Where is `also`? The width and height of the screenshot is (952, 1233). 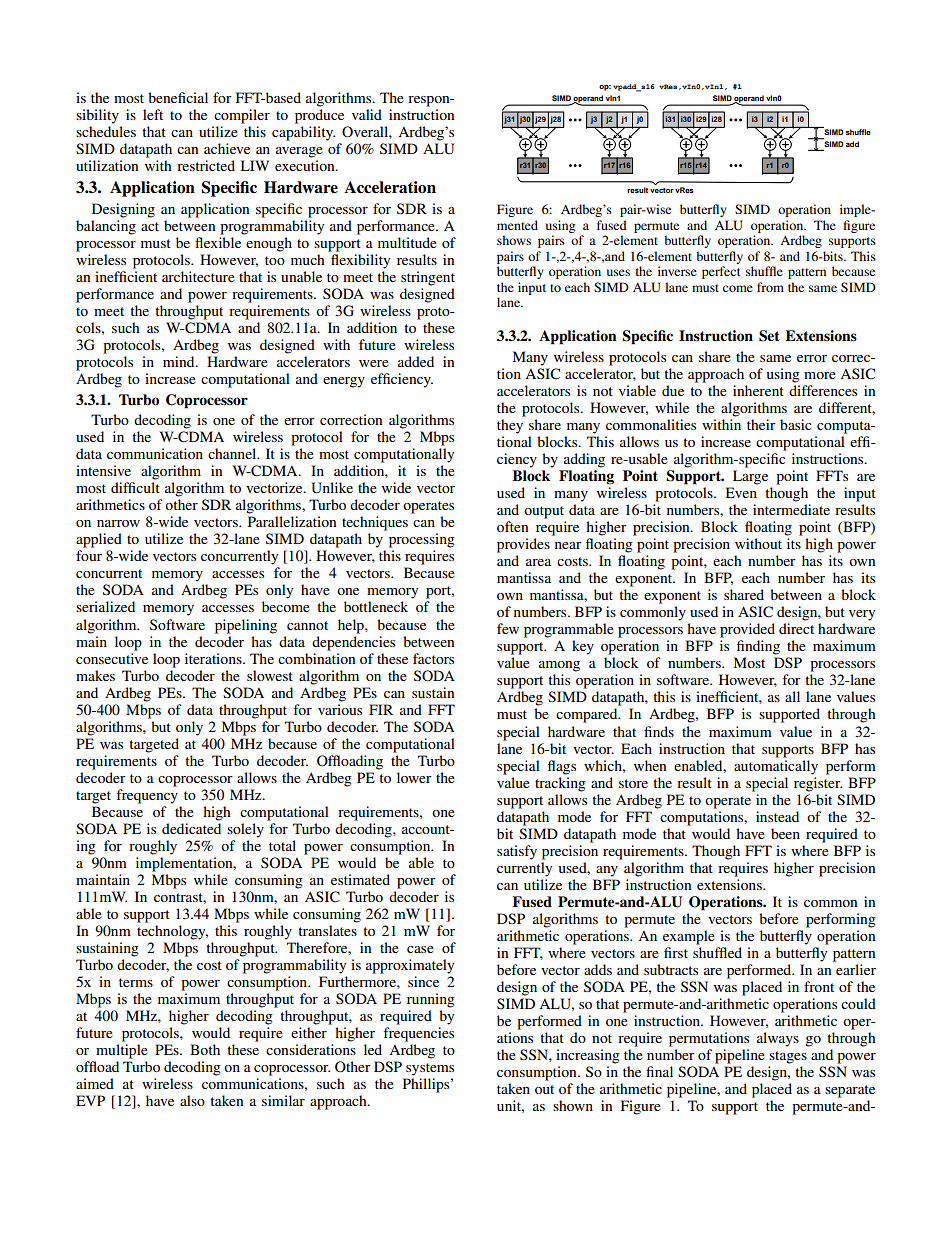 also is located at coordinates (192, 1100).
